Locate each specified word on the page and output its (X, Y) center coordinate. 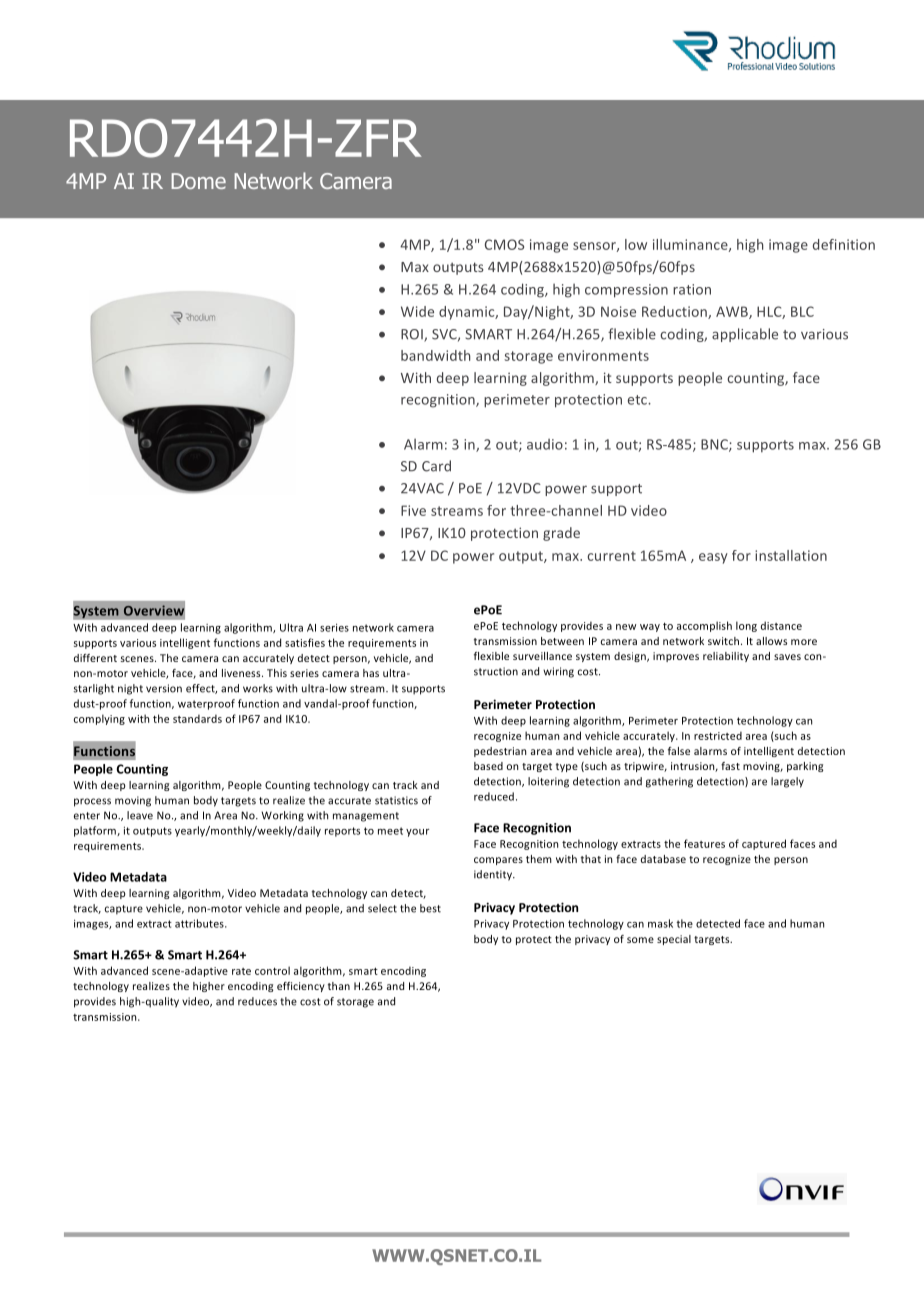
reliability (726, 657)
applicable (745, 335)
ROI (413, 335)
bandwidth (435, 355)
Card (436, 466)
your (417, 833)
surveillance (542, 656)
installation (791, 555)
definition (844, 244)
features (704, 843)
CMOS (504, 244)
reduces (257, 1001)
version (164, 688)
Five (413, 510)
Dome (198, 181)
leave (140, 815)
